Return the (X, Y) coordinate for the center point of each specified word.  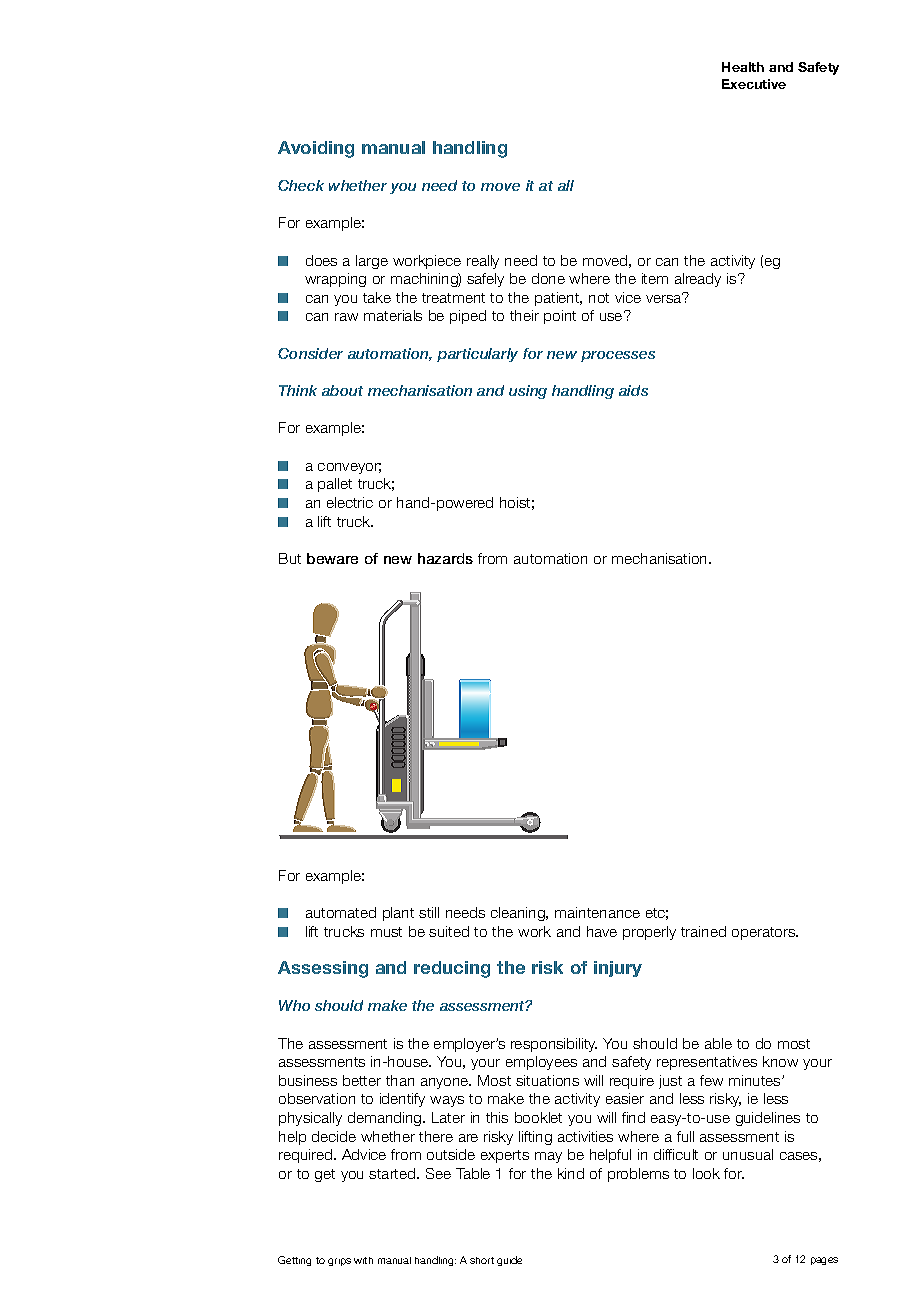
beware (332, 558)
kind (571, 1173)
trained (703, 931)
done (548, 278)
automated (341, 912)
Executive (754, 84)
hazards (445, 558)
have (602, 931)
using (528, 392)
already (698, 280)
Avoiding (316, 149)
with (363, 1260)
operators (765, 933)
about (342, 390)
